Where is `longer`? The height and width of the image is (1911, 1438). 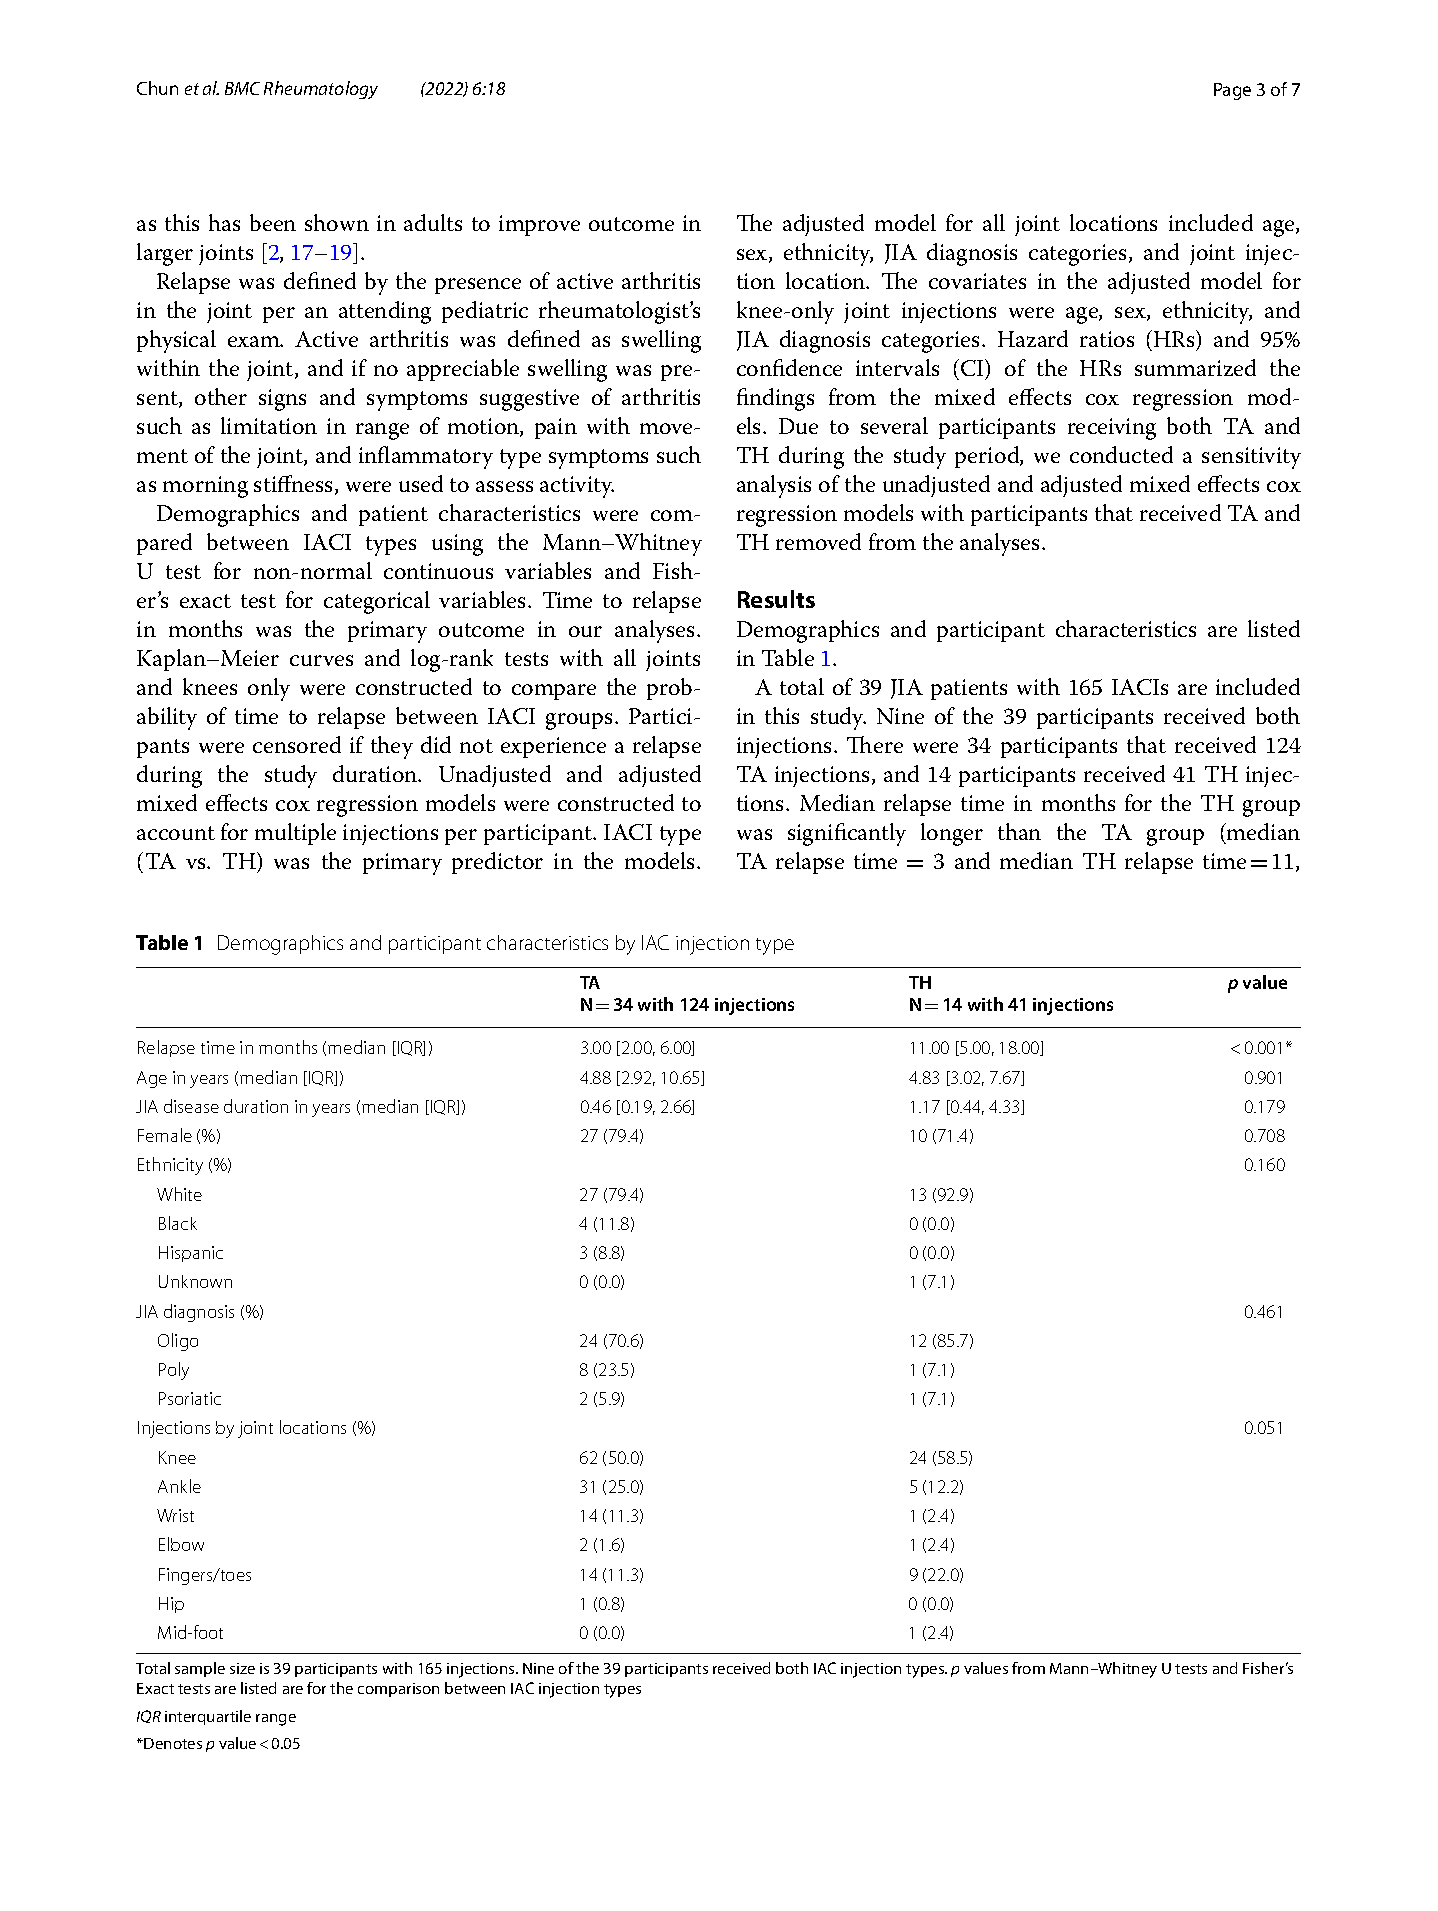 longer is located at coordinates (952, 834).
